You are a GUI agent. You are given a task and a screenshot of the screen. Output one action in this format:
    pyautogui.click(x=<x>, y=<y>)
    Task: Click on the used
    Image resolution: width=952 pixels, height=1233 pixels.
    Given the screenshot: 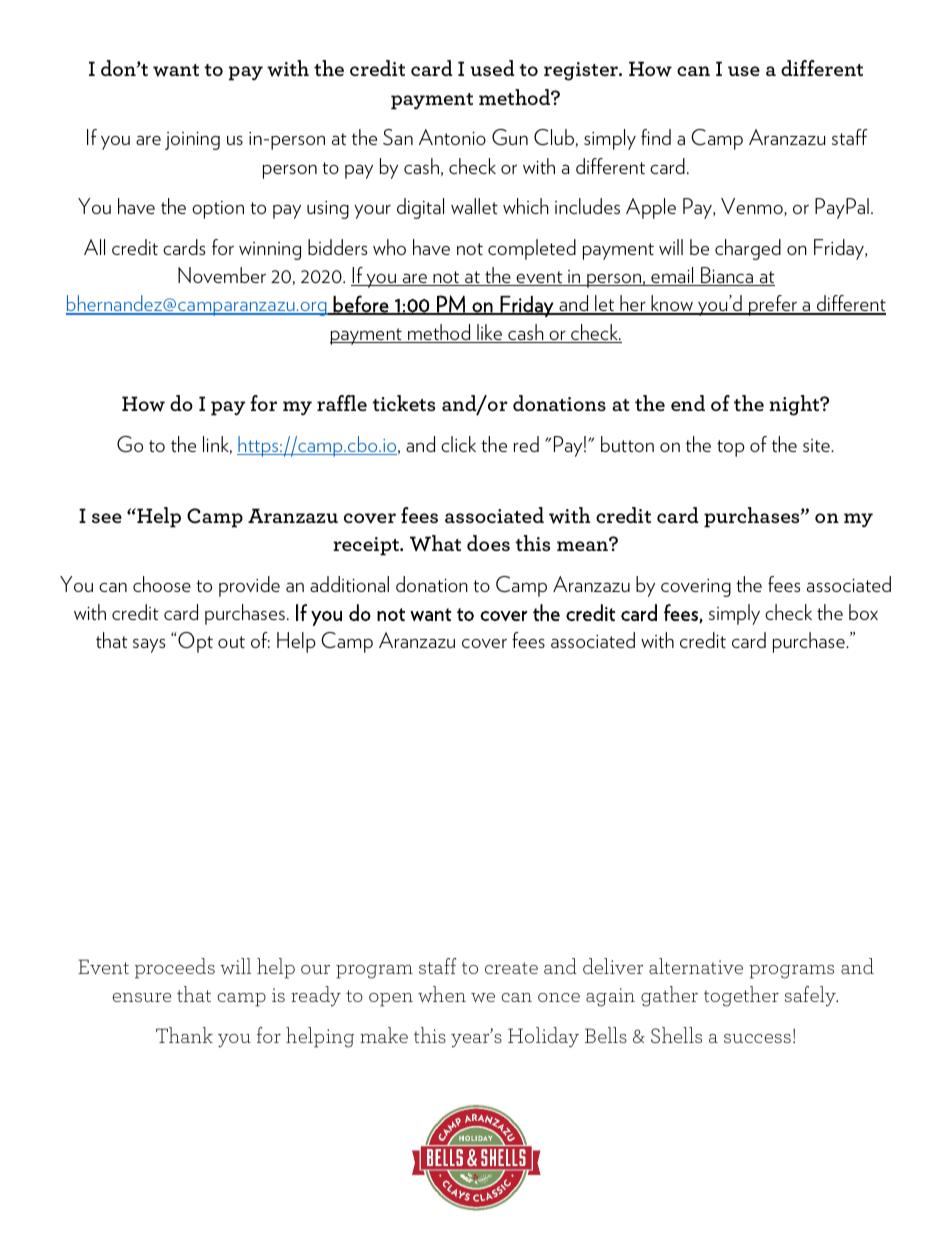 What is the action you would take?
    pyautogui.click(x=492, y=68)
